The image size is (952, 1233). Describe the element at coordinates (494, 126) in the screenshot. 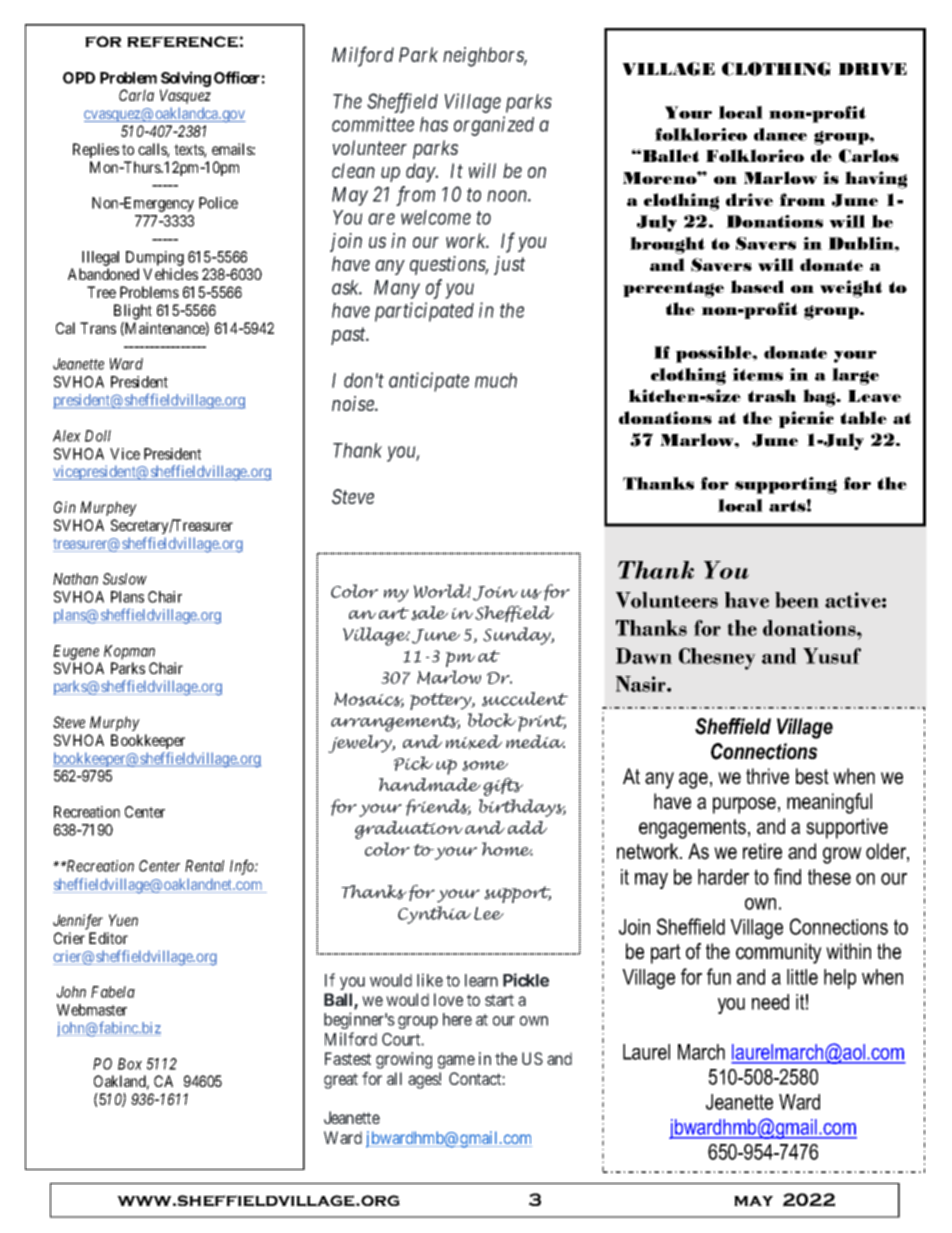

I see `organized` at that location.
